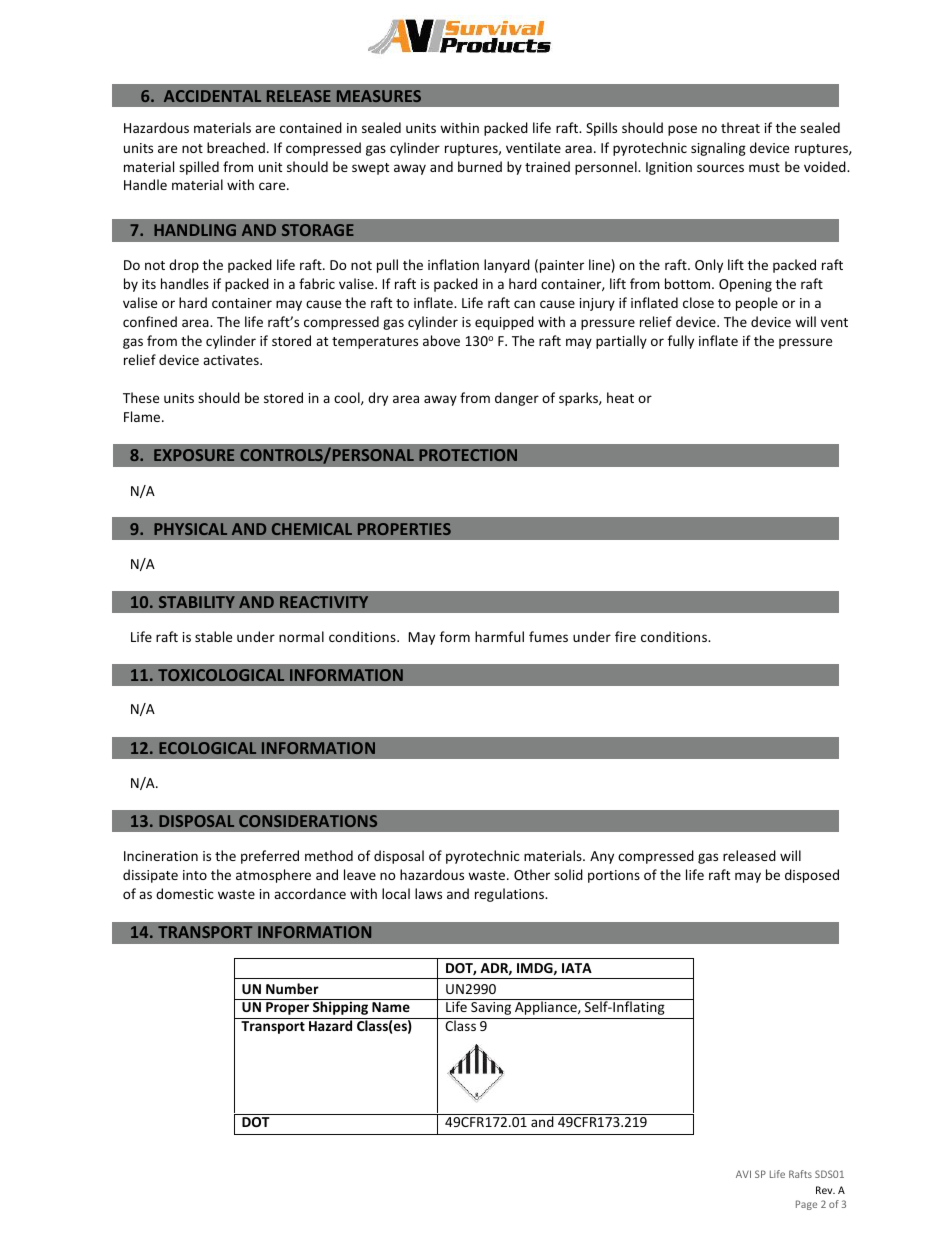  Describe the element at coordinates (806, 1205) in the screenshot. I see `Page` at that location.
